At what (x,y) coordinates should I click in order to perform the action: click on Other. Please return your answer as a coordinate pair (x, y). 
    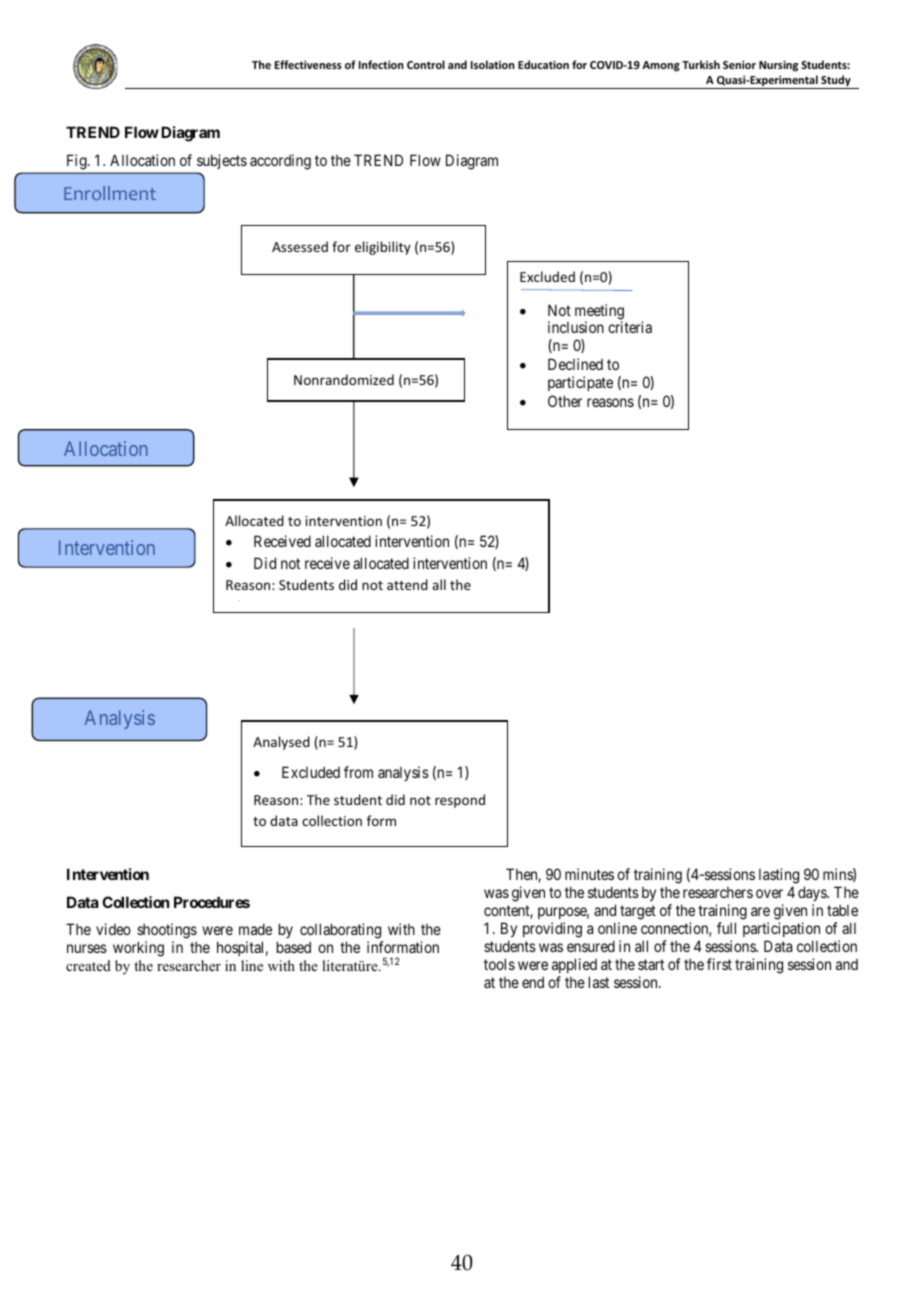
    Looking at the image, I should click on (565, 401).
